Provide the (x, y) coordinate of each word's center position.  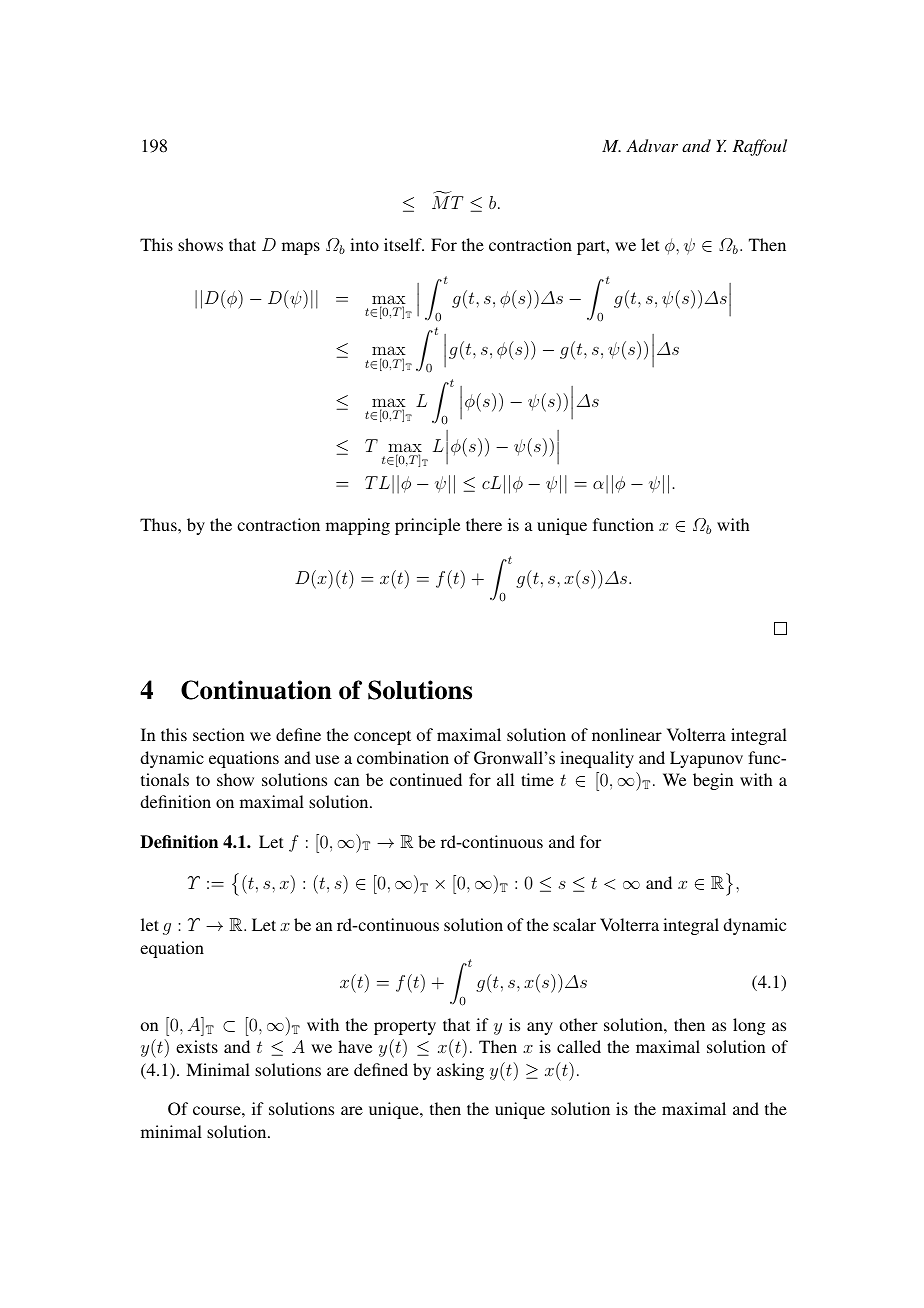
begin (713, 781)
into (364, 244)
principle (427, 526)
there (484, 524)
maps (301, 248)
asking (460, 1071)
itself (404, 244)
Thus (159, 524)
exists (197, 1046)
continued (426, 779)
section (218, 734)
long (749, 1026)
